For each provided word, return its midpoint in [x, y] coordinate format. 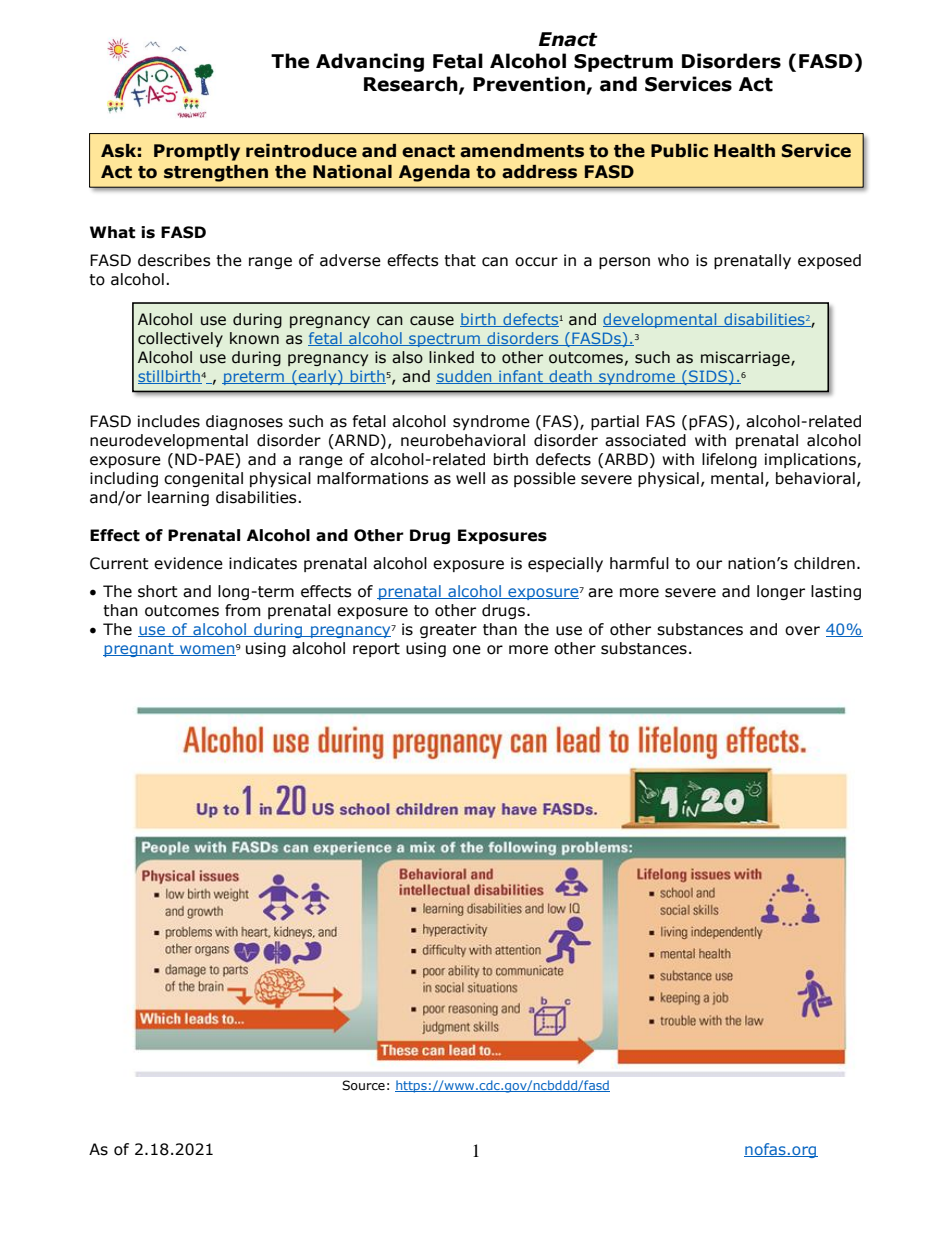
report [376, 650]
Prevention [530, 85]
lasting [836, 592]
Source [363, 1085]
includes [169, 421]
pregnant [139, 650]
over [802, 631]
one [467, 650]
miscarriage [746, 358]
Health [744, 151]
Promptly [197, 152]
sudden [465, 377]
